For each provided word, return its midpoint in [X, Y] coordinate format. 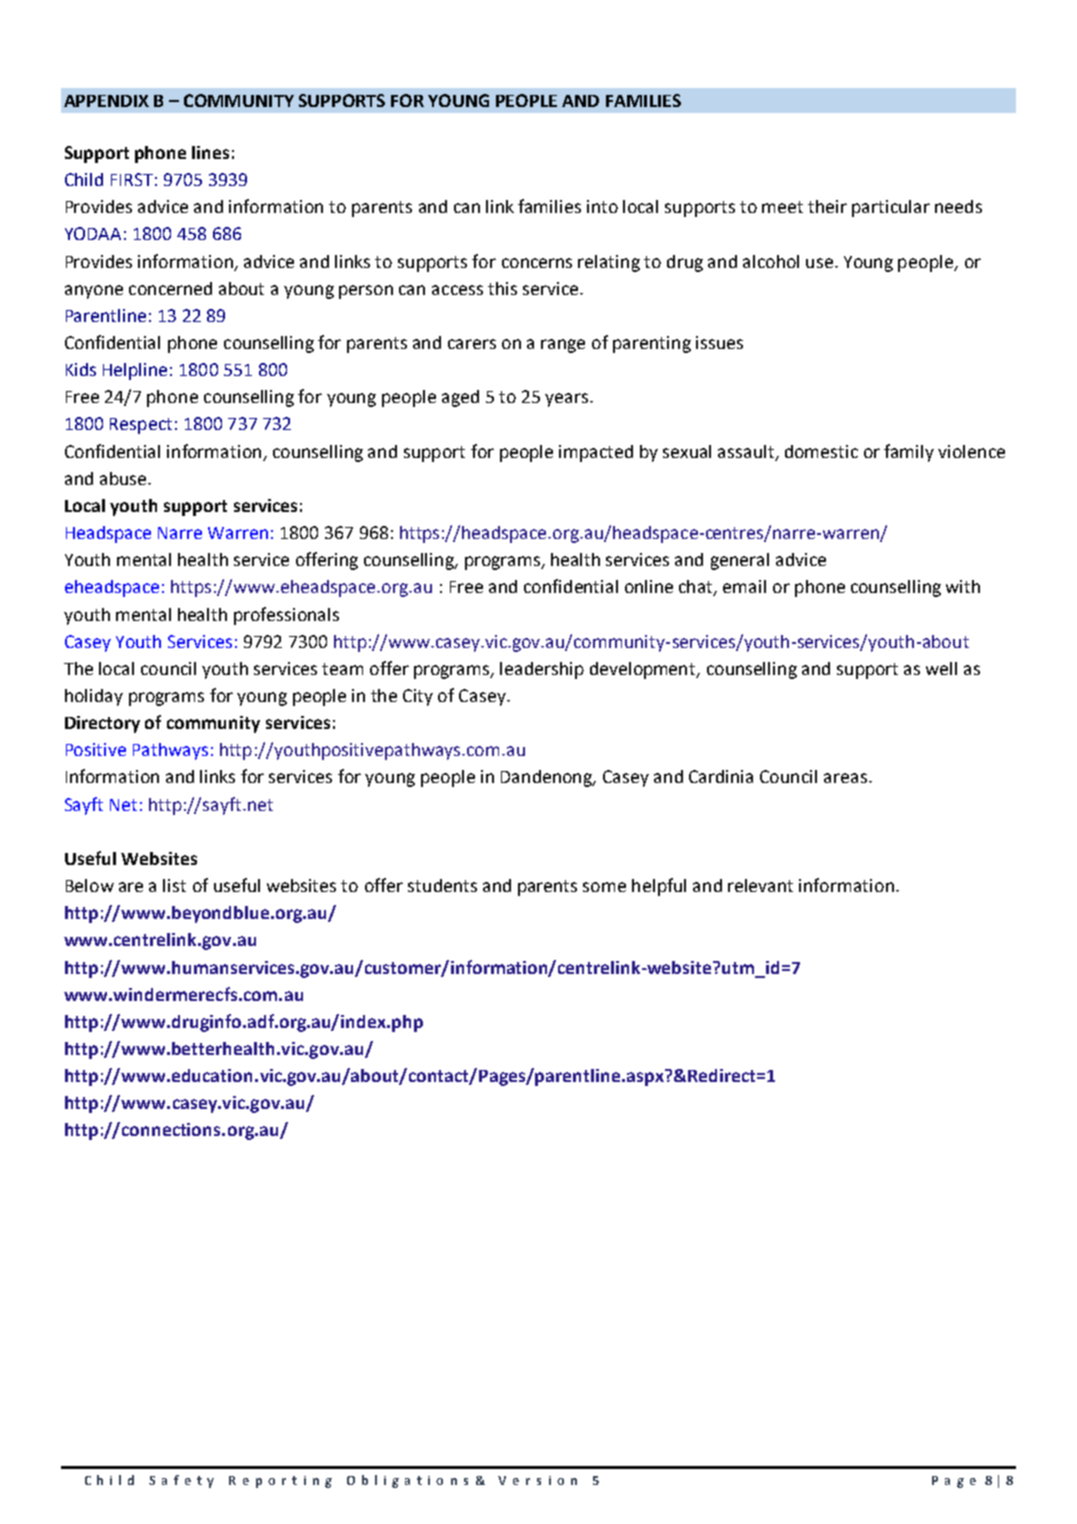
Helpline [135, 371]
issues [719, 342]
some [604, 887]
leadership [542, 670]
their [827, 206]
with [963, 586]
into [602, 206]
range [563, 346]
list [174, 885]
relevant [760, 885]
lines [210, 152]
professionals [286, 616]
